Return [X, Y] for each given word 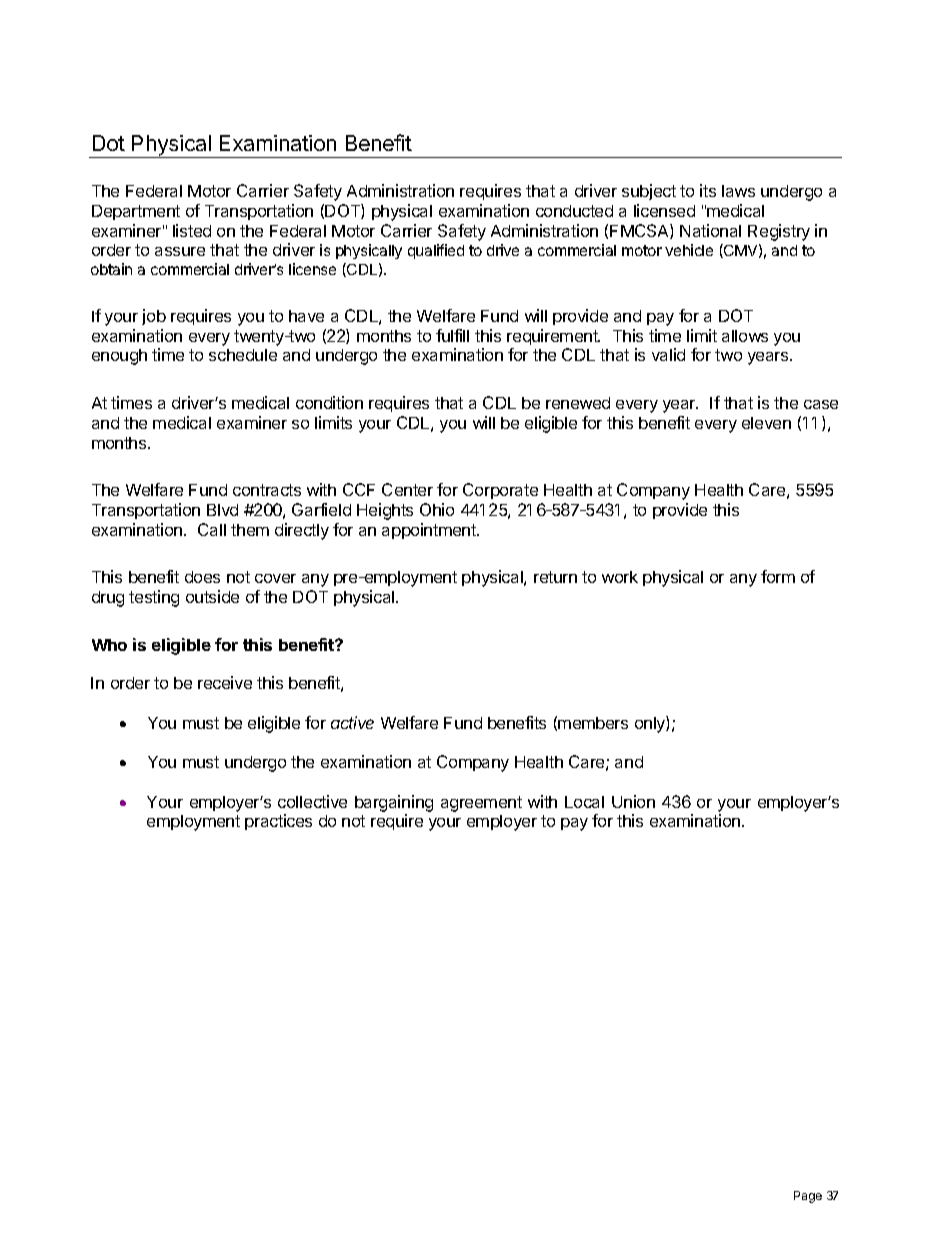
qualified [436, 251]
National [710, 230]
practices [278, 822]
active [352, 722]
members [593, 723]
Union [633, 801]
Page [808, 1197]
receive [225, 682]
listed [192, 230]
